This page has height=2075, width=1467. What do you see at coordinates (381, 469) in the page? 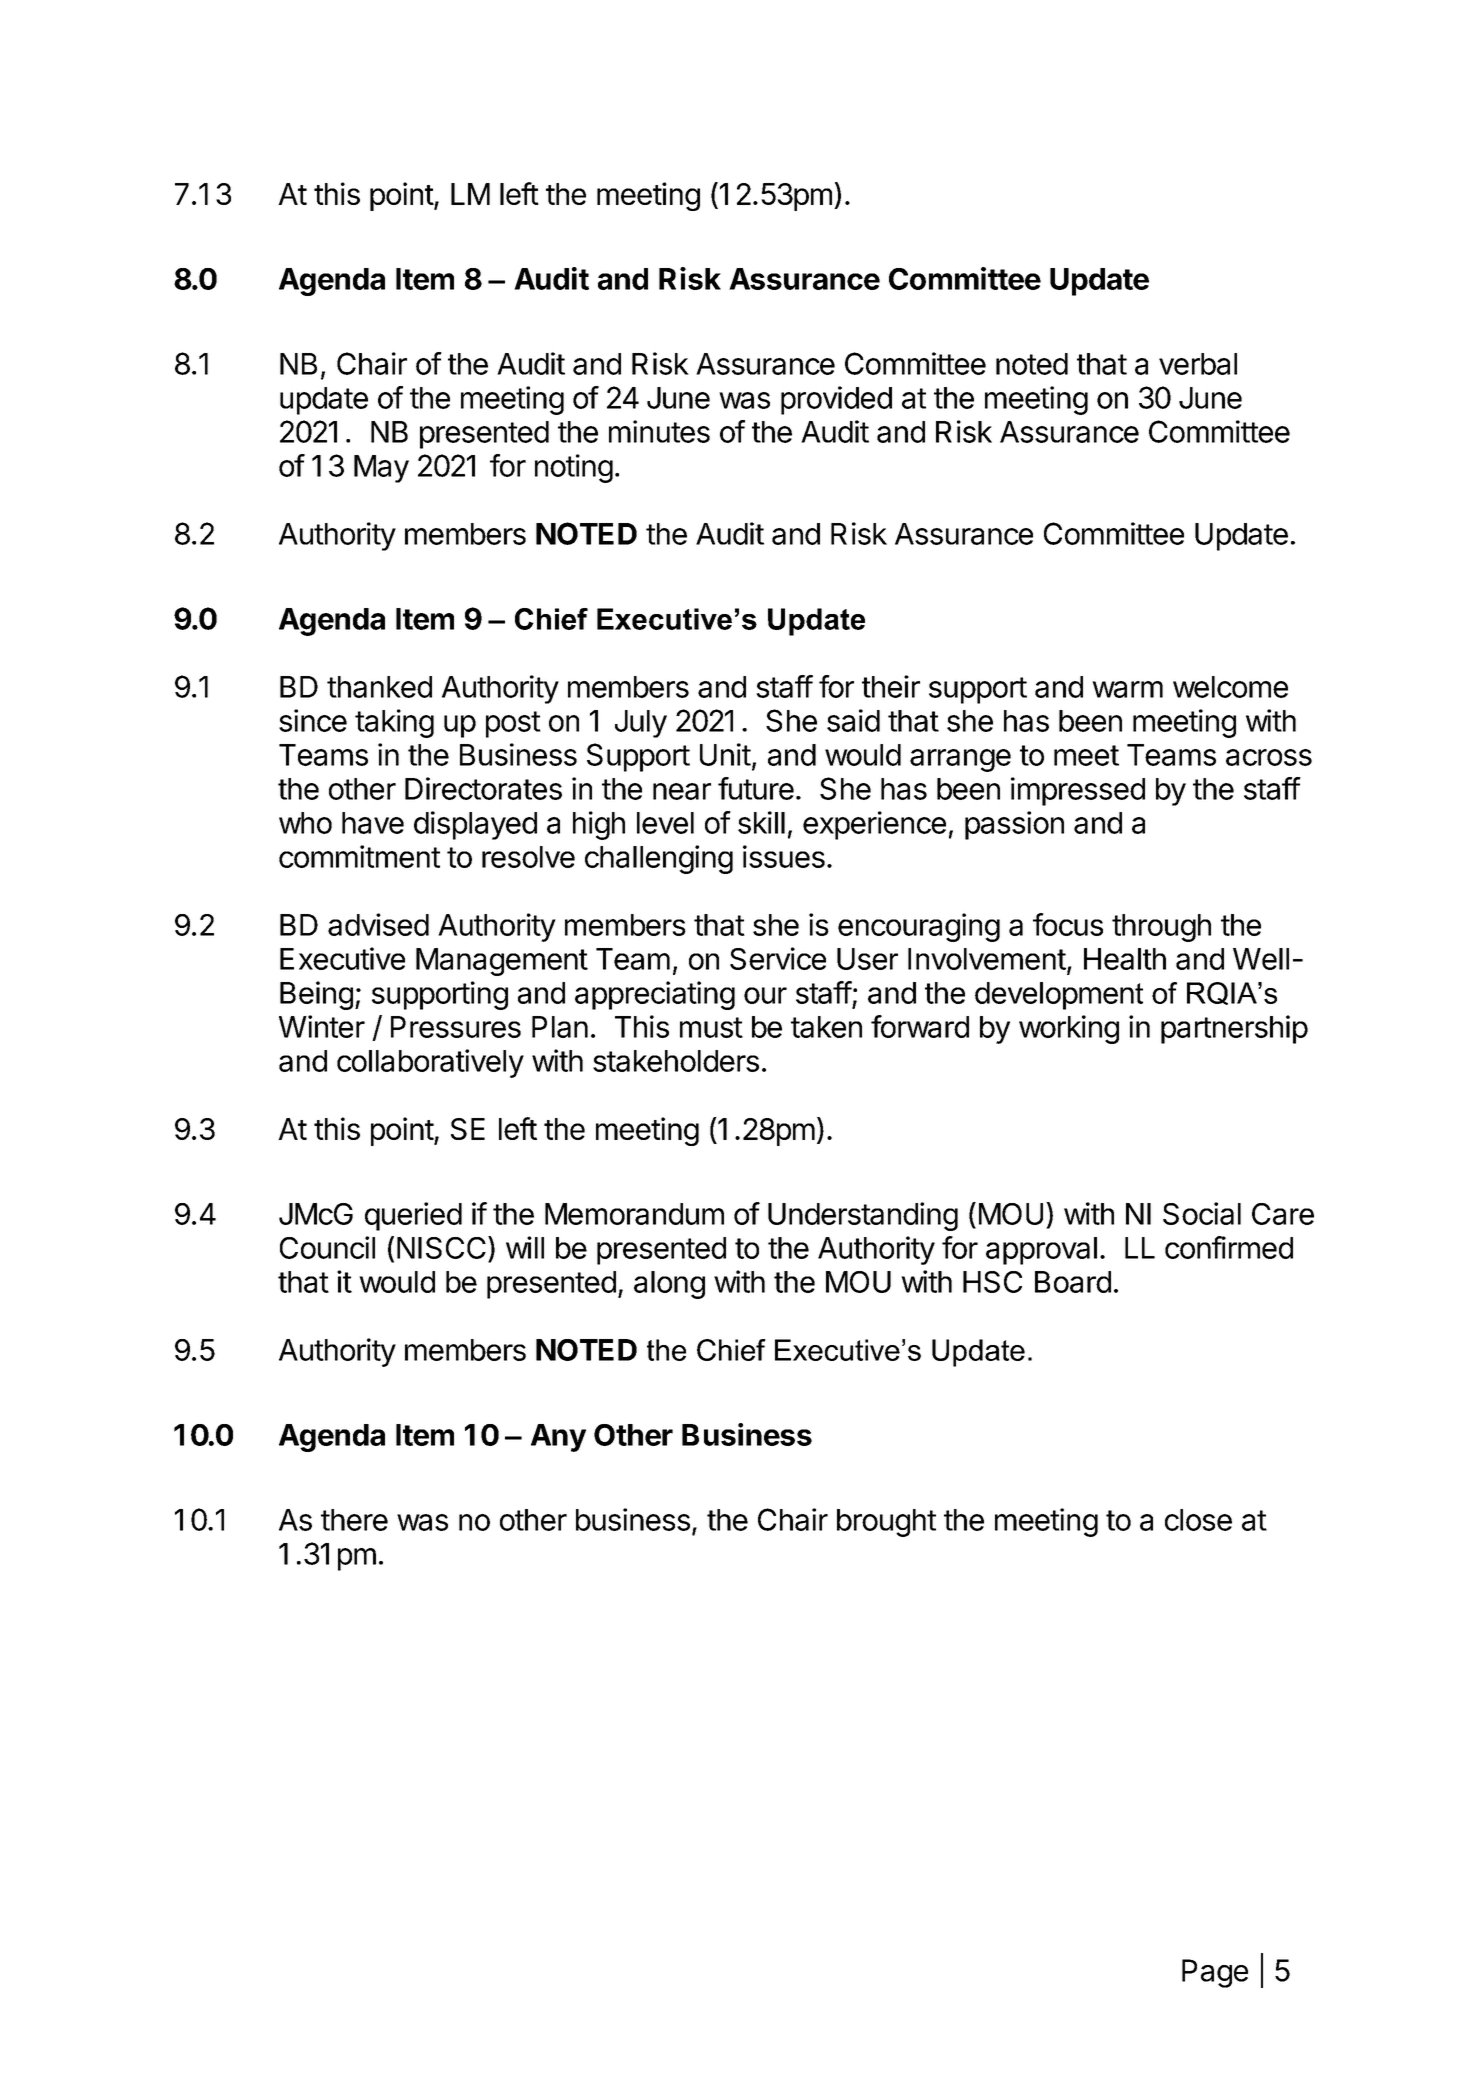
I see `May` at bounding box center [381, 469].
